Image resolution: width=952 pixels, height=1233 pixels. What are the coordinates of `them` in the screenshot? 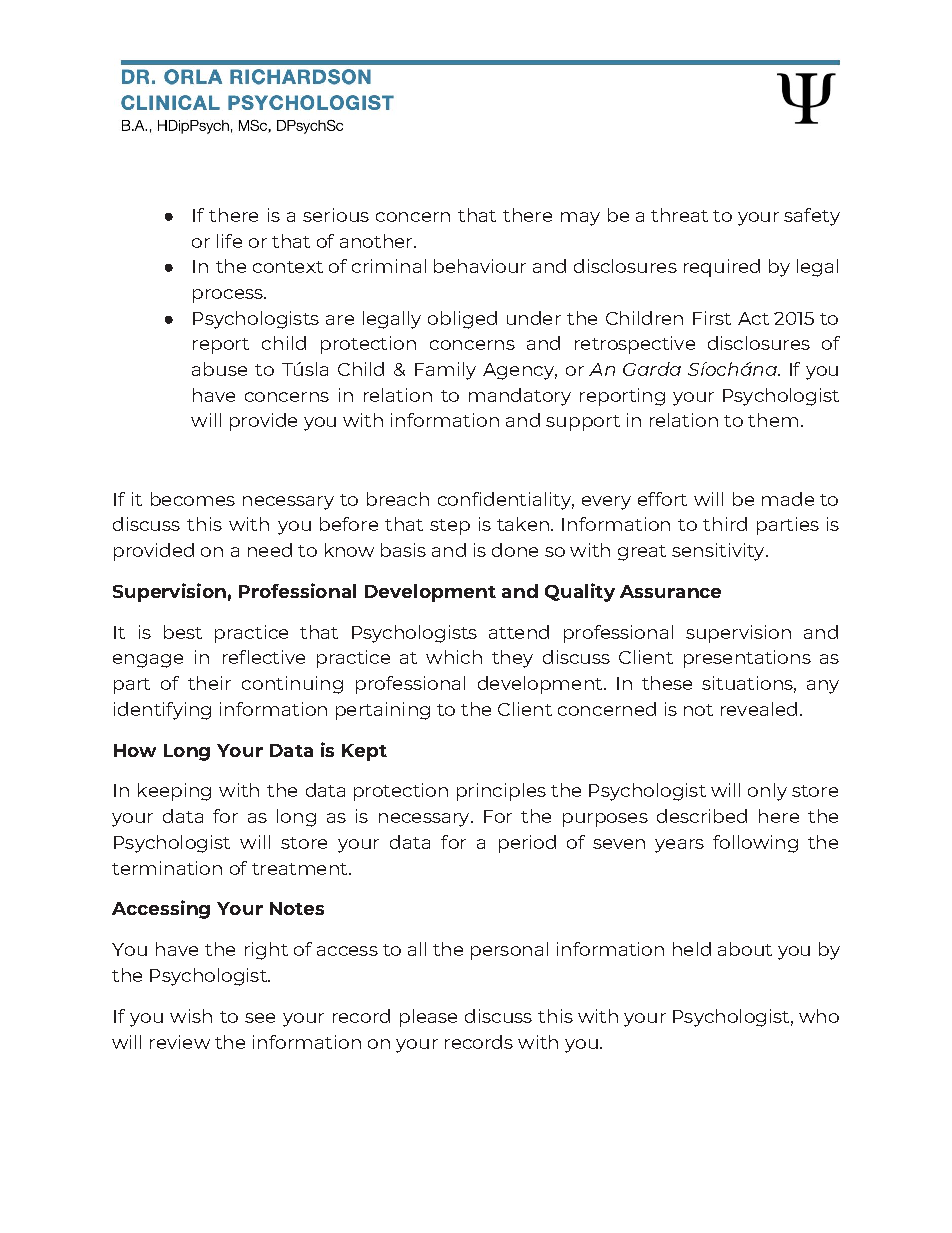 It's located at (773, 420).
